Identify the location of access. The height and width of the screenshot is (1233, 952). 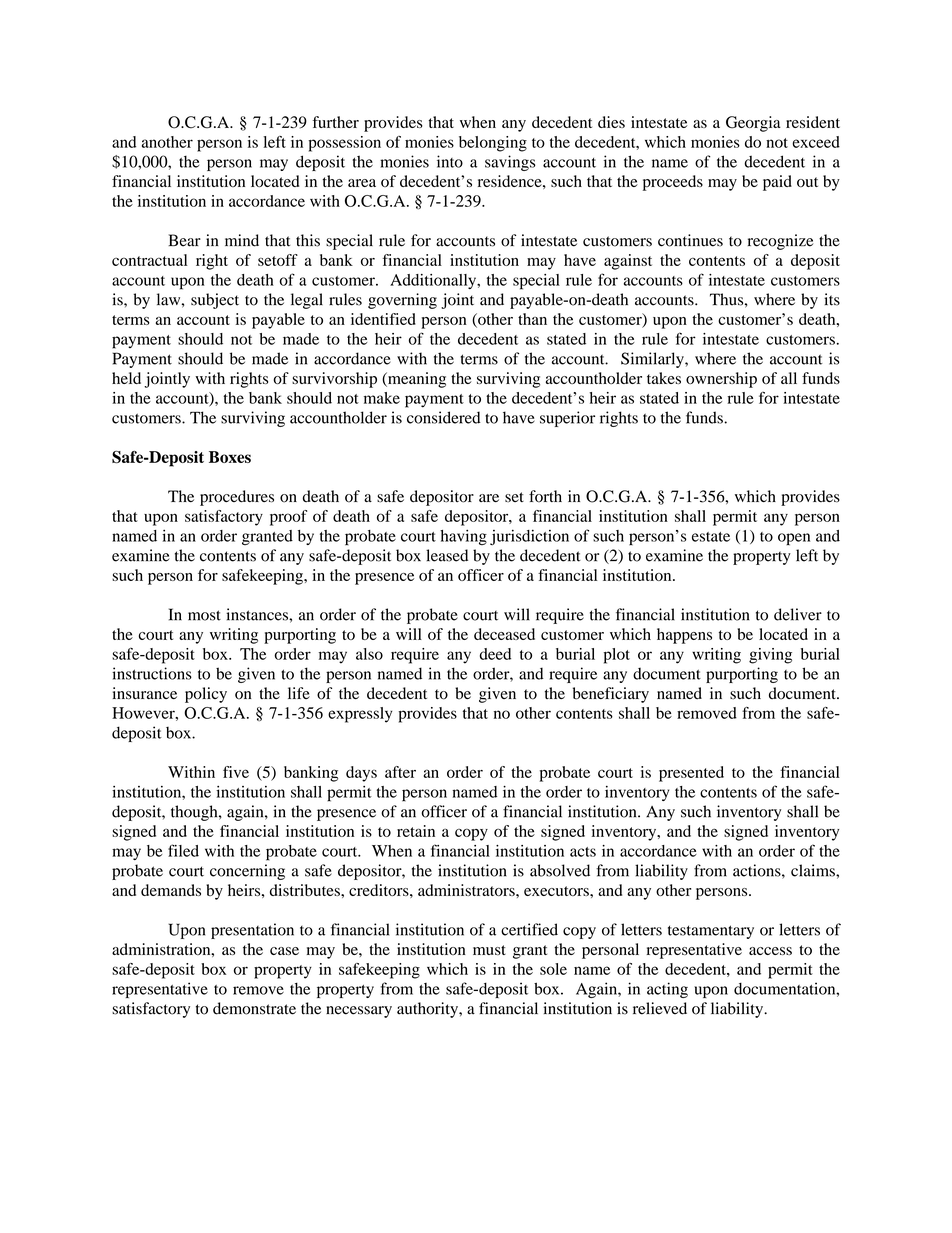
(770, 951).
